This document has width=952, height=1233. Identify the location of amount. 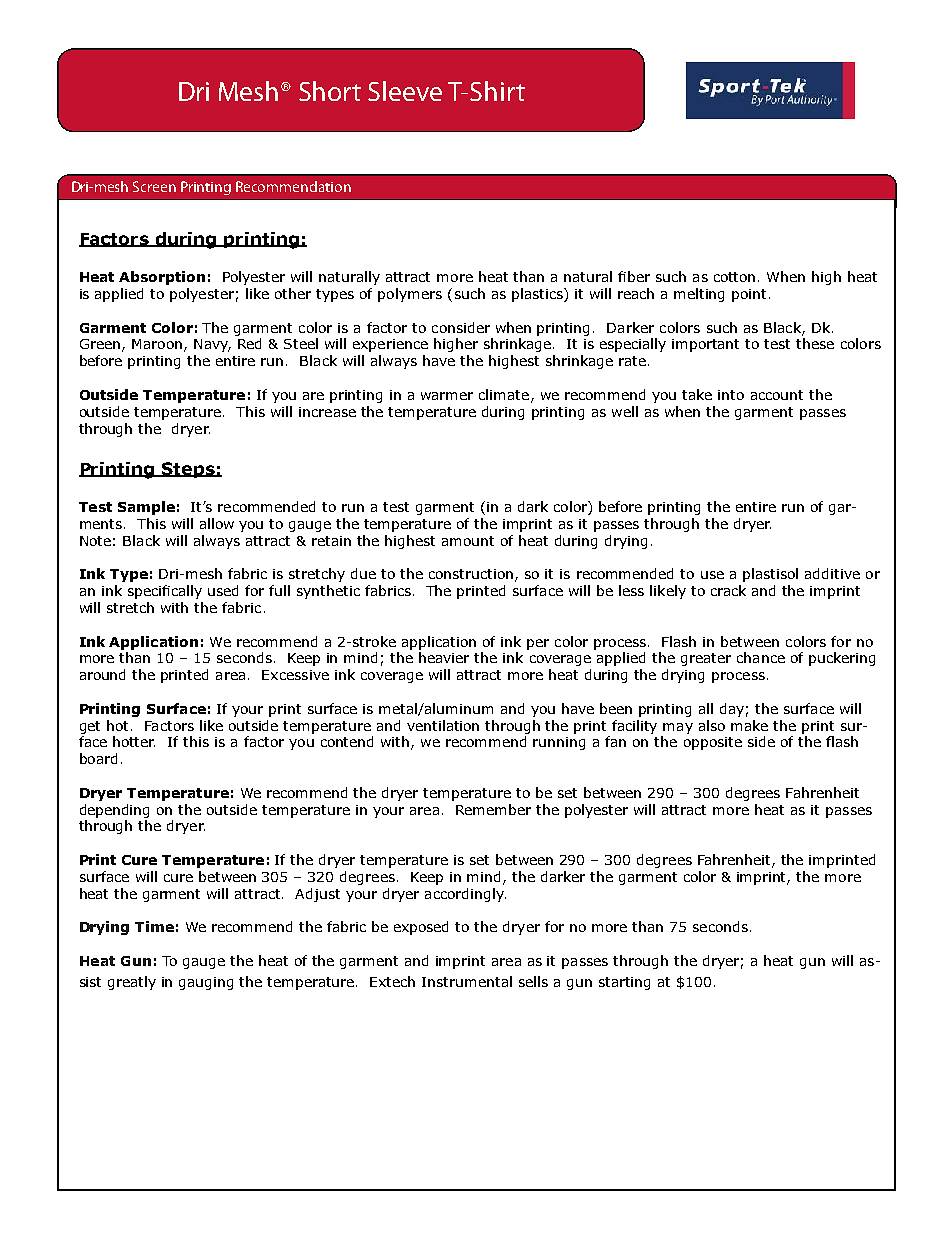
(468, 541).
